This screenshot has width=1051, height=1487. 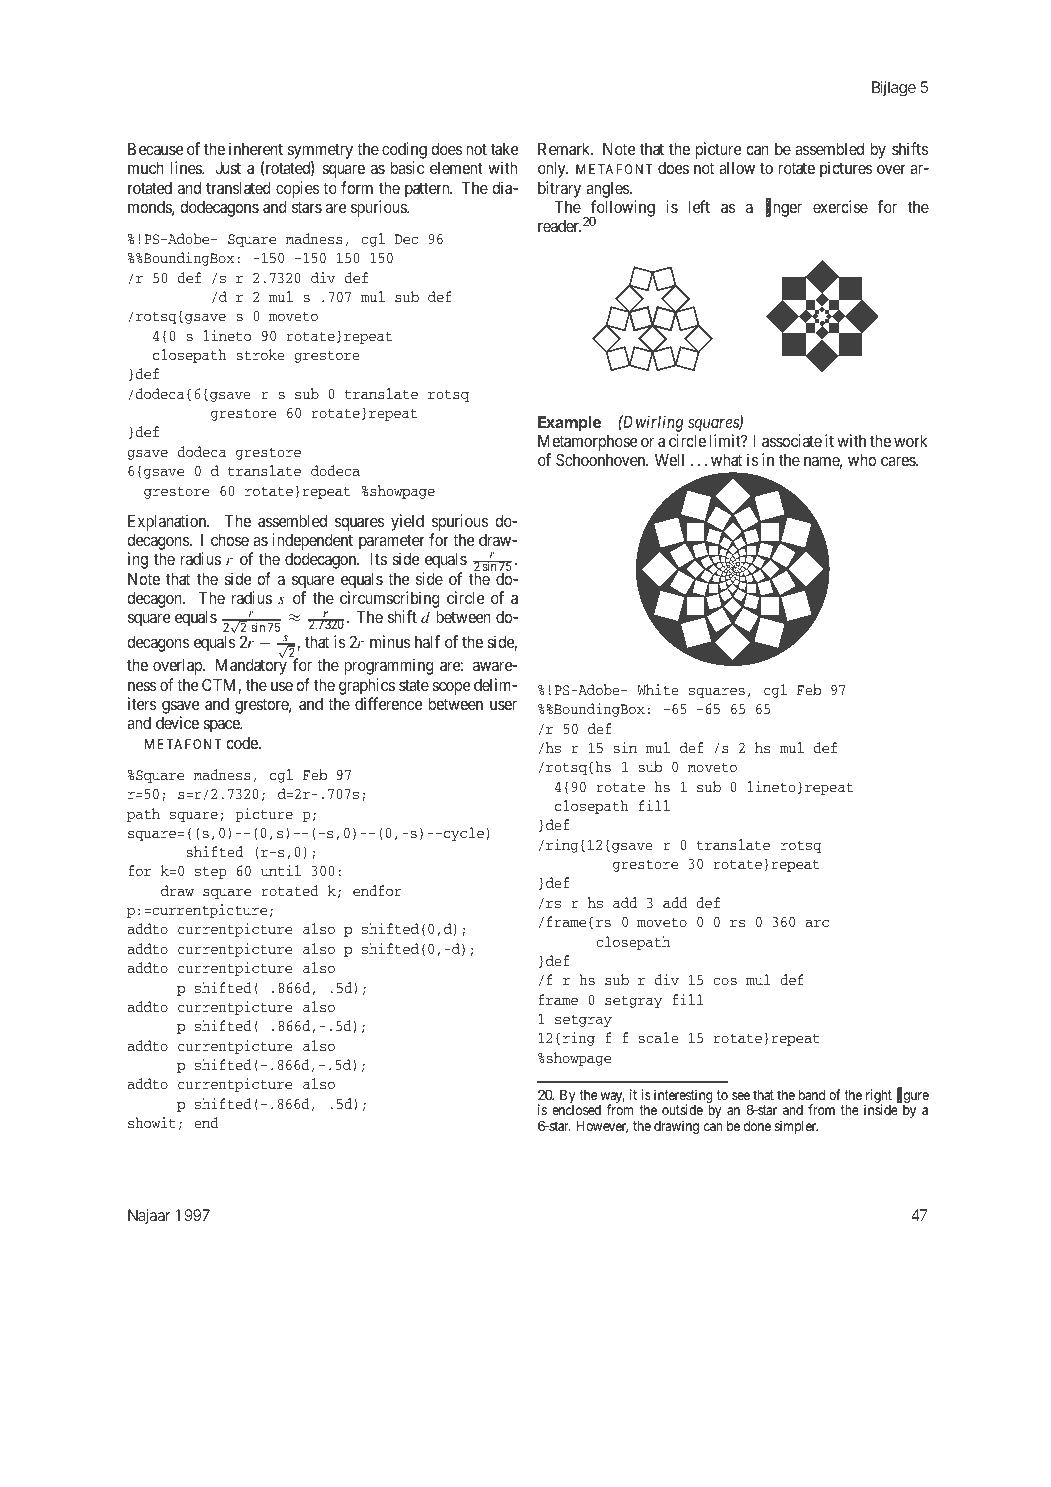 What do you see at coordinates (228, 168) in the screenshot?
I see `Just` at bounding box center [228, 168].
